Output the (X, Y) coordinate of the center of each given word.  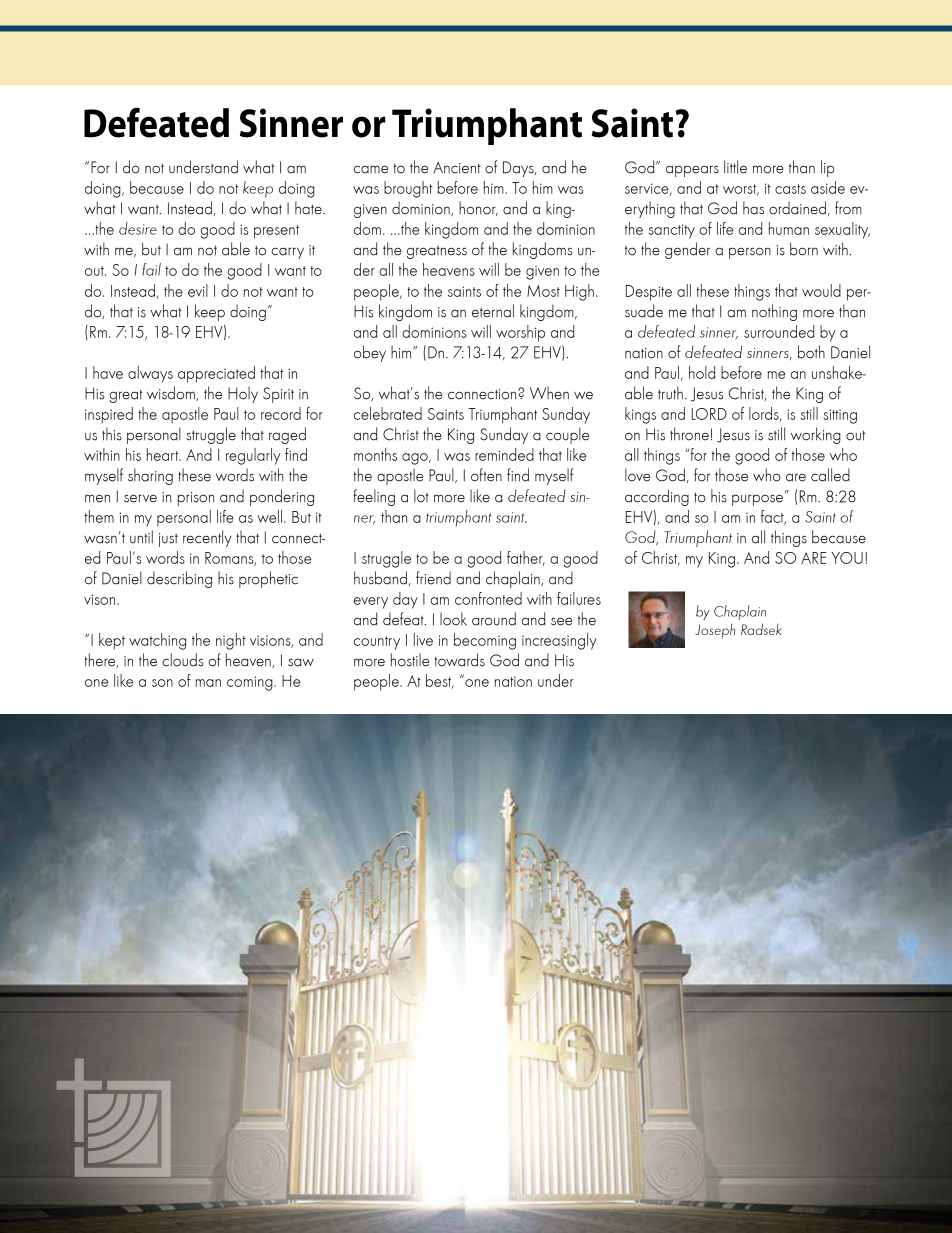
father (526, 558)
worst (741, 190)
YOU (847, 558)
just (168, 540)
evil (198, 290)
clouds (182, 660)
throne (689, 434)
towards (459, 660)
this (112, 434)
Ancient (457, 168)
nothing (774, 312)
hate (309, 208)
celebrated (388, 413)
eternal (493, 311)
